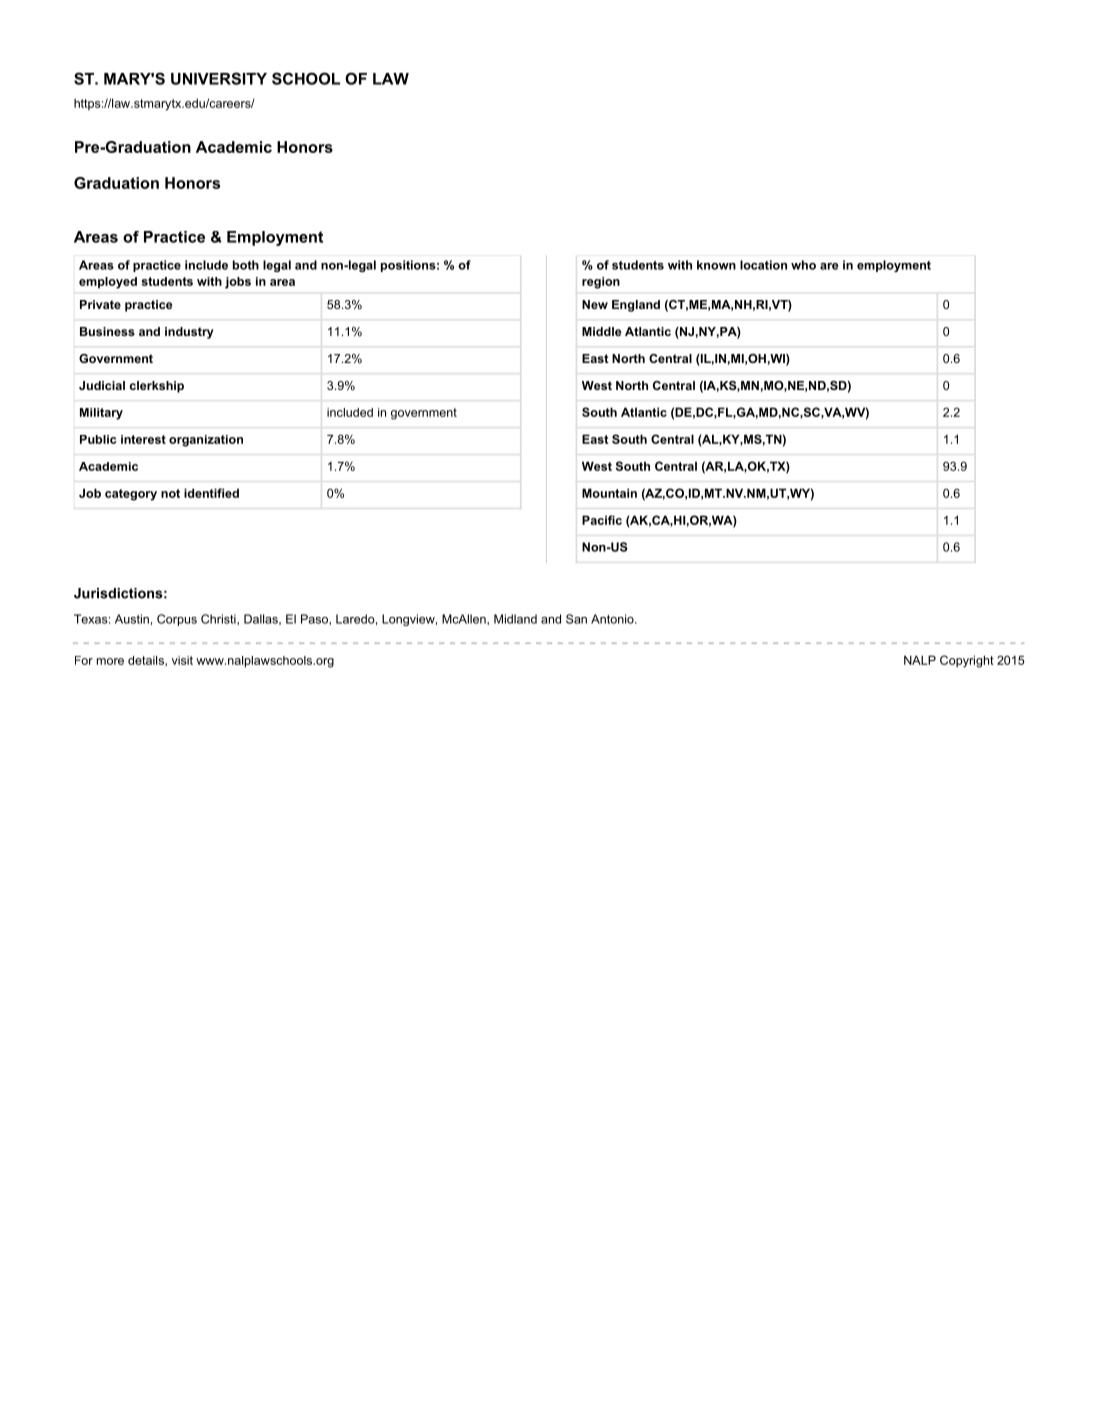 This screenshot has width=1099, height=1423. I want to click on organization, so click(206, 441).
